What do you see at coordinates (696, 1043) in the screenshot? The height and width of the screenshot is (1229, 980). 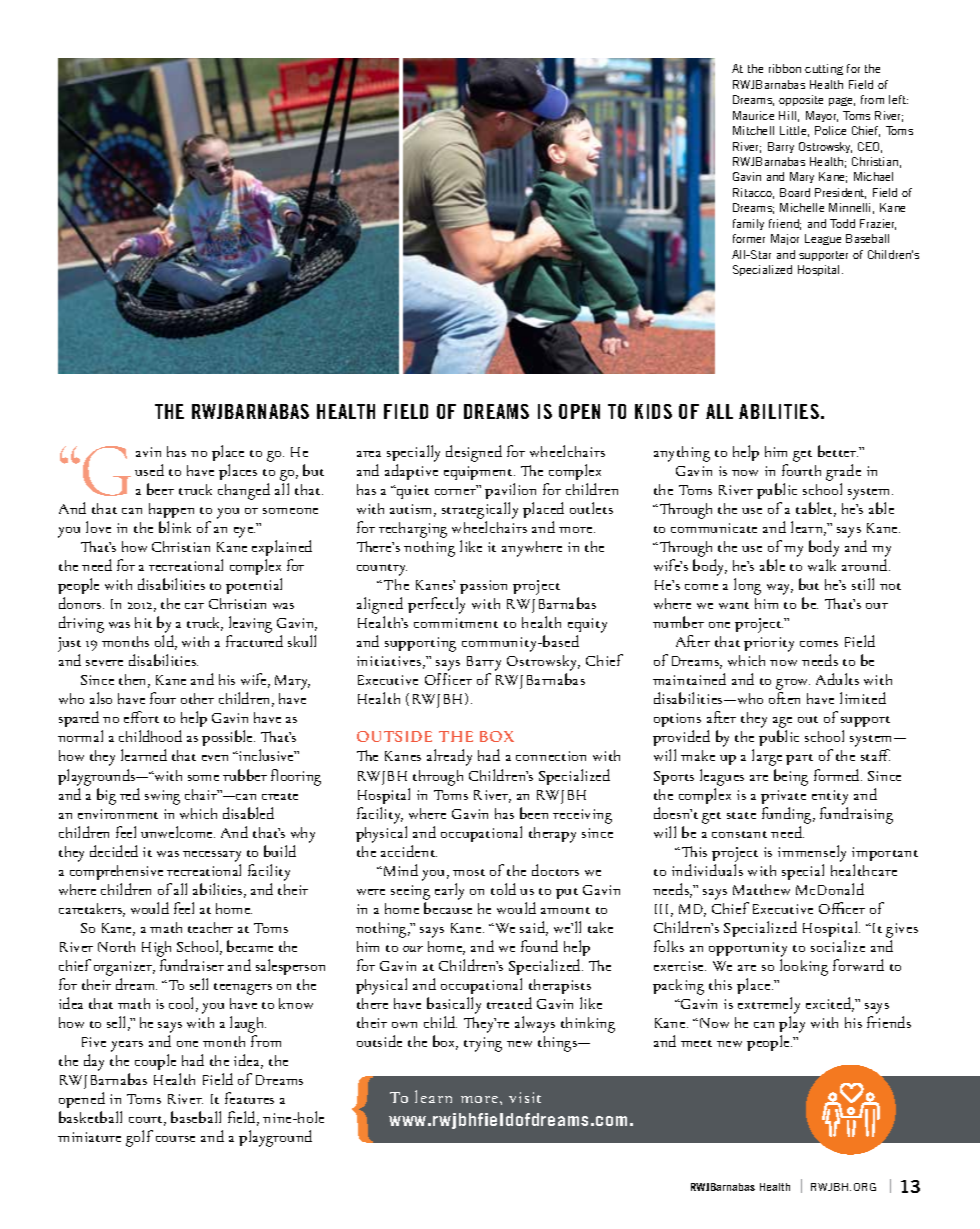 I see `meet` at bounding box center [696, 1043].
